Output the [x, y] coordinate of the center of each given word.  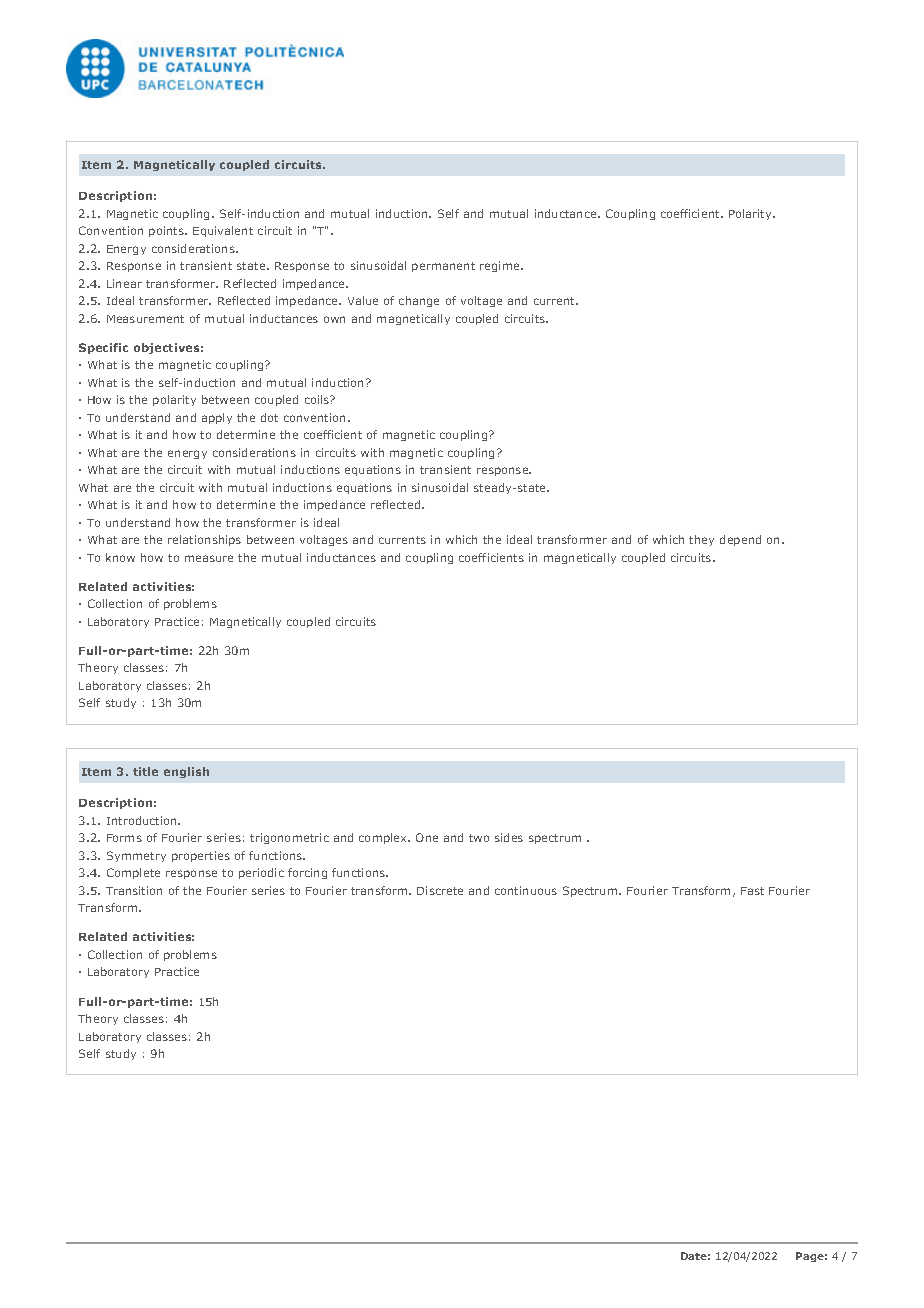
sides [509, 837]
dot [269, 417]
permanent [443, 267]
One [427, 837]
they [701, 540]
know [120, 557]
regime [501, 266]
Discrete [440, 890]
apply [217, 418]
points [167, 231]
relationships [204, 540]
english [186, 772]
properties [201, 856]
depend [740, 540]
